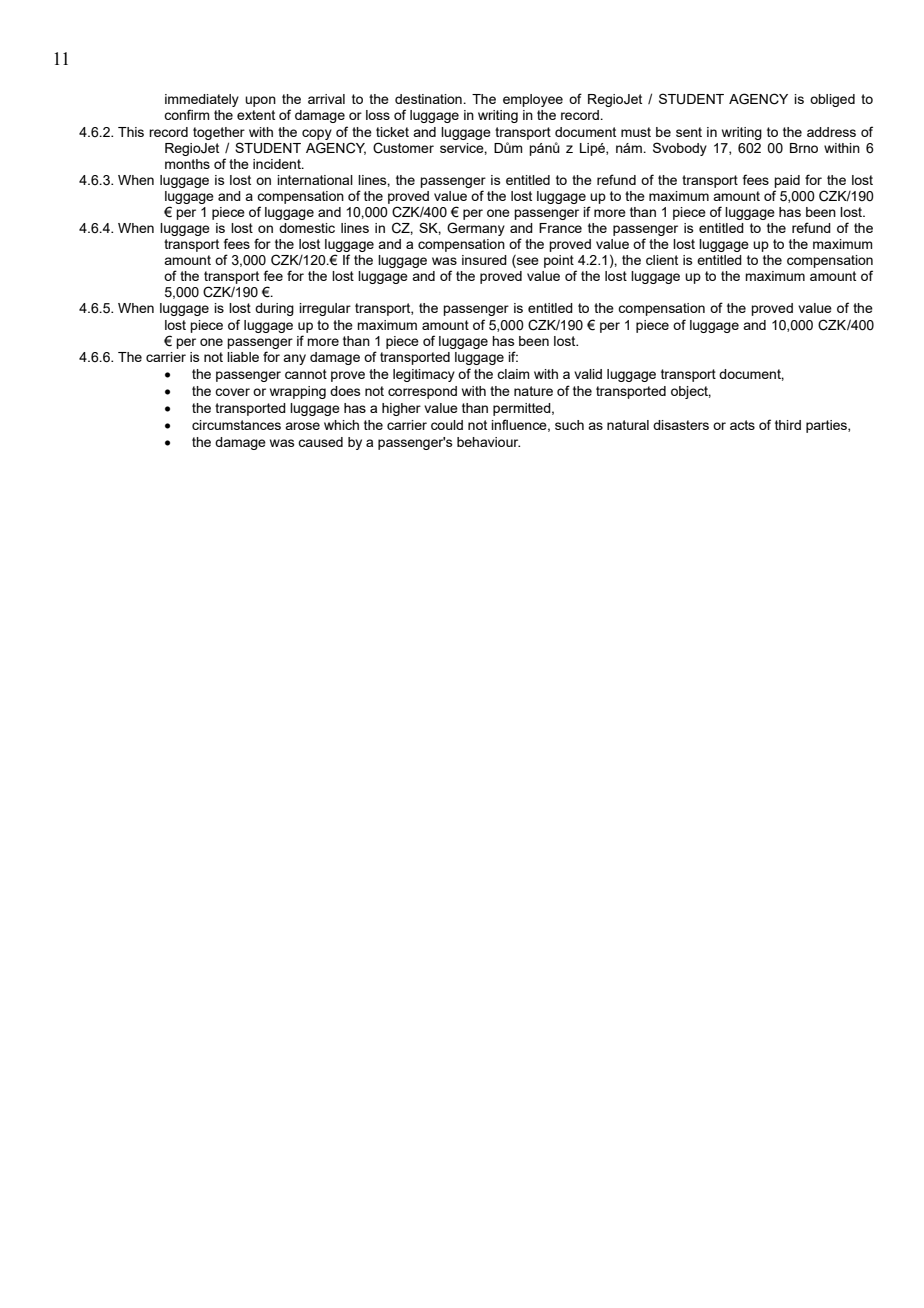  Describe the element at coordinates (484, 260) in the image. I see `insured` at that location.
